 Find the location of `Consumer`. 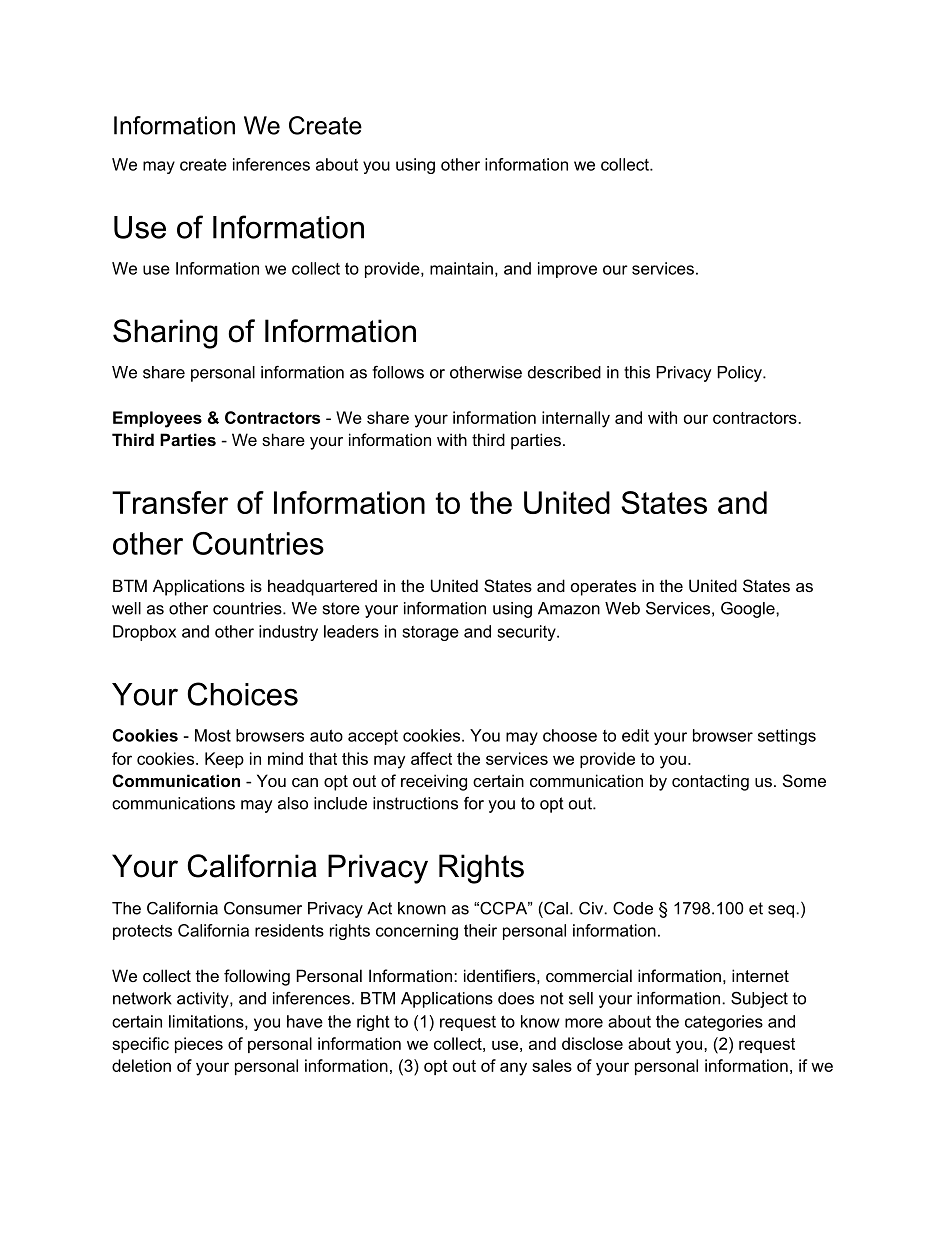

Consumer is located at coordinates (263, 908).
